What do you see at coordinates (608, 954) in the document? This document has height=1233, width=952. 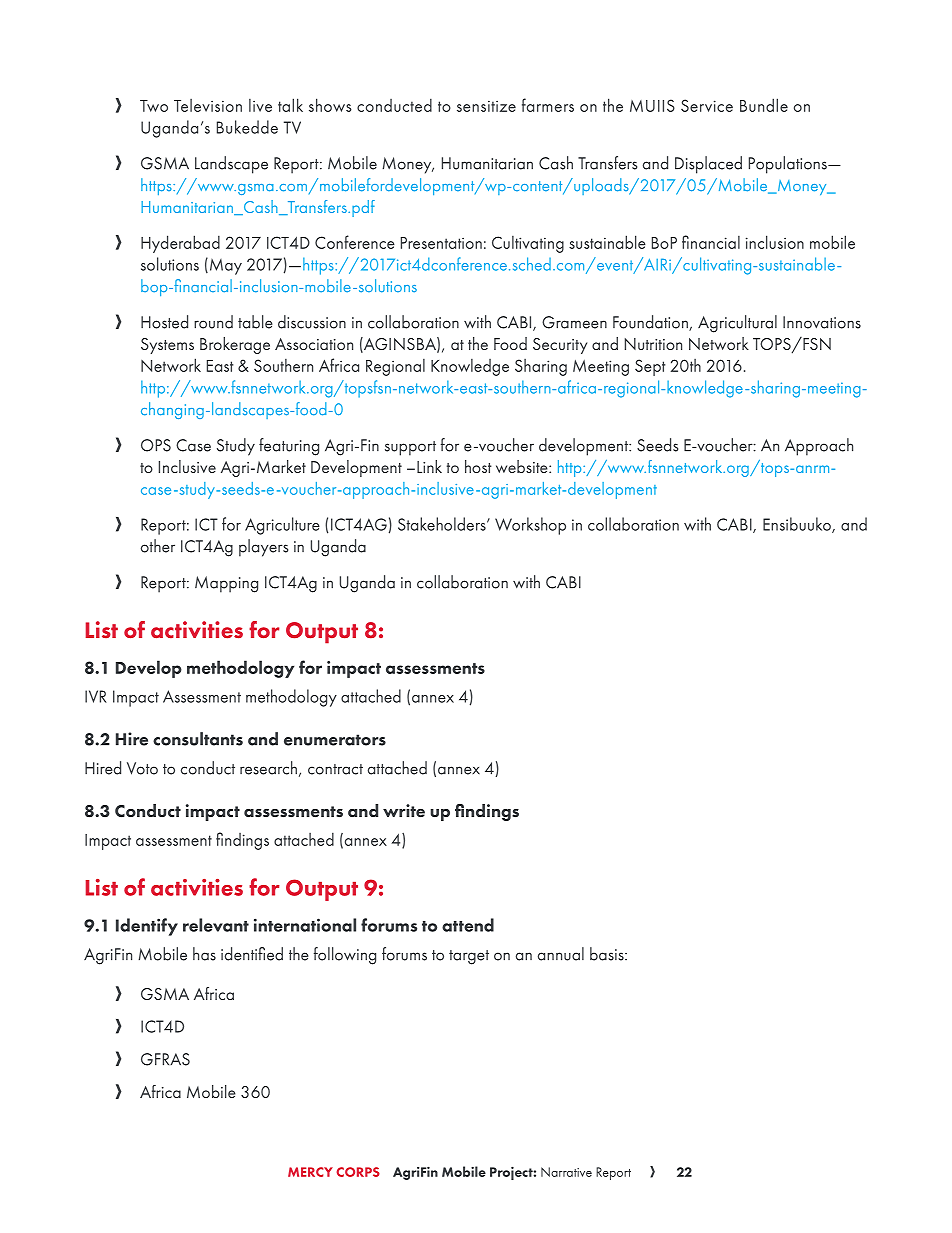 I see `basis` at bounding box center [608, 954].
